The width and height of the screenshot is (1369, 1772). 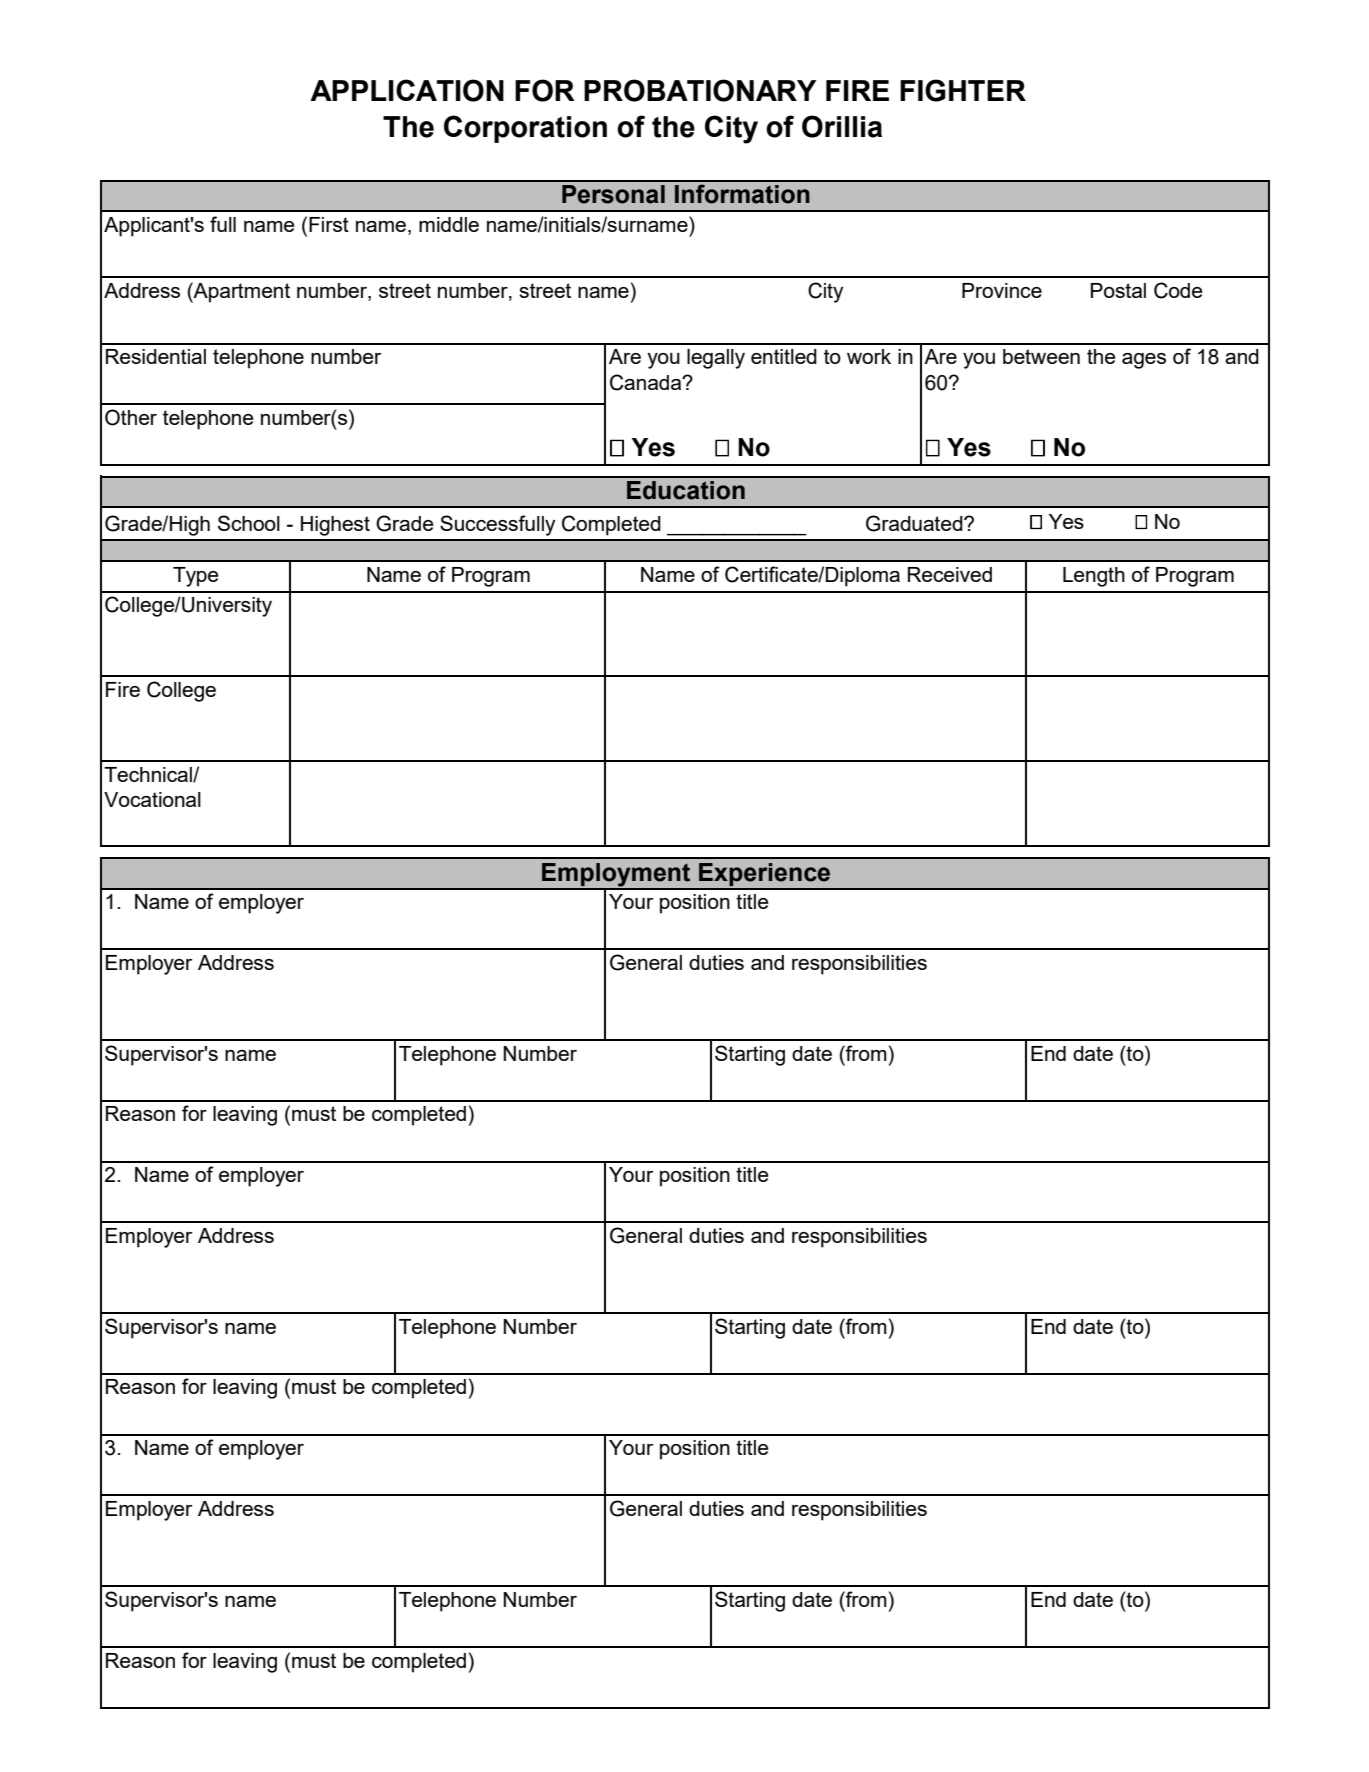 What do you see at coordinates (950, 574) in the screenshot?
I see `Received` at bounding box center [950, 574].
